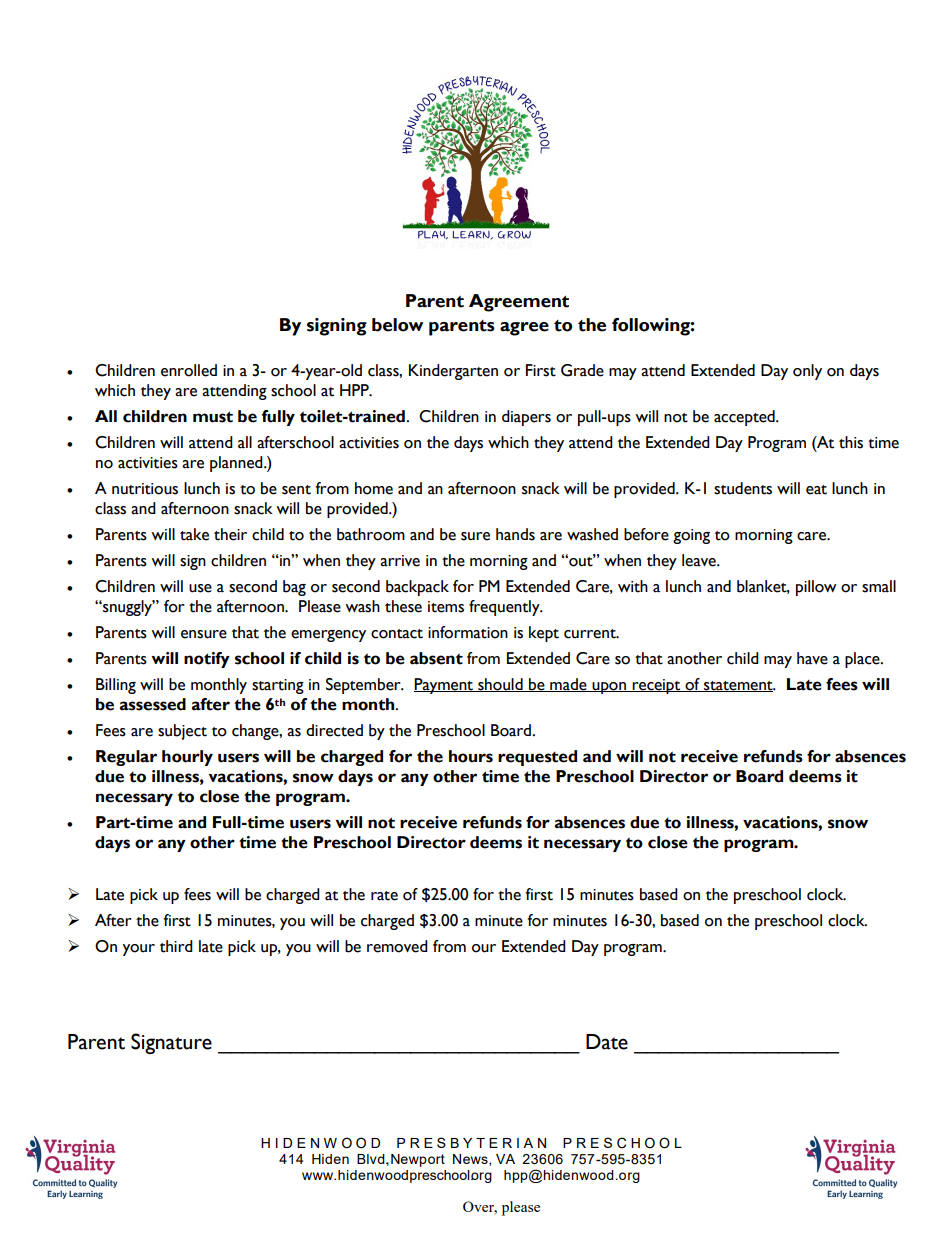  What do you see at coordinates (816, 490) in the screenshot?
I see `eat` at bounding box center [816, 490].
